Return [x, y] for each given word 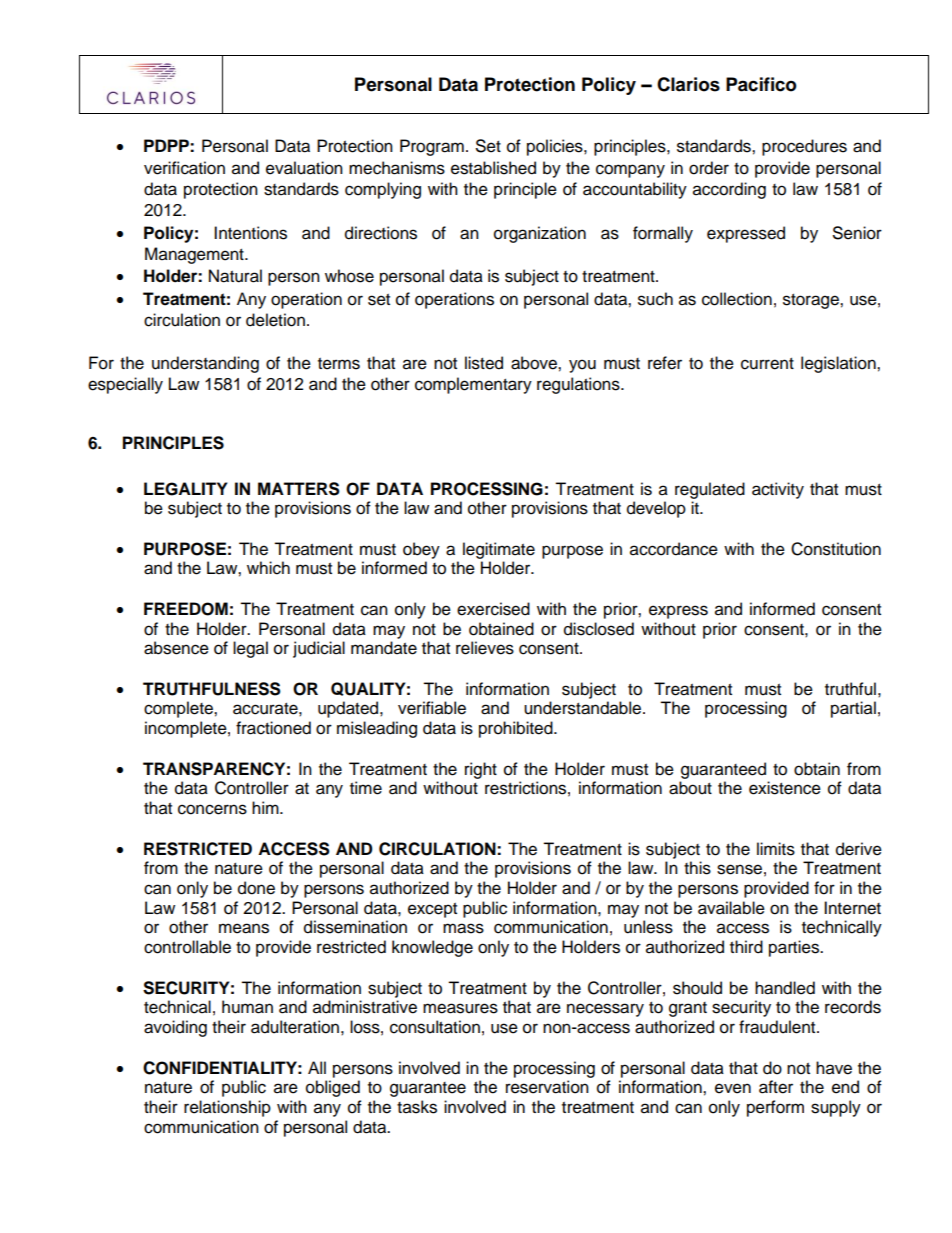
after [776, 1087]
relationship [227, 1108]
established [493, 168]
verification [184, 168]
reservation [547, 1087]
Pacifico [761, 84]
